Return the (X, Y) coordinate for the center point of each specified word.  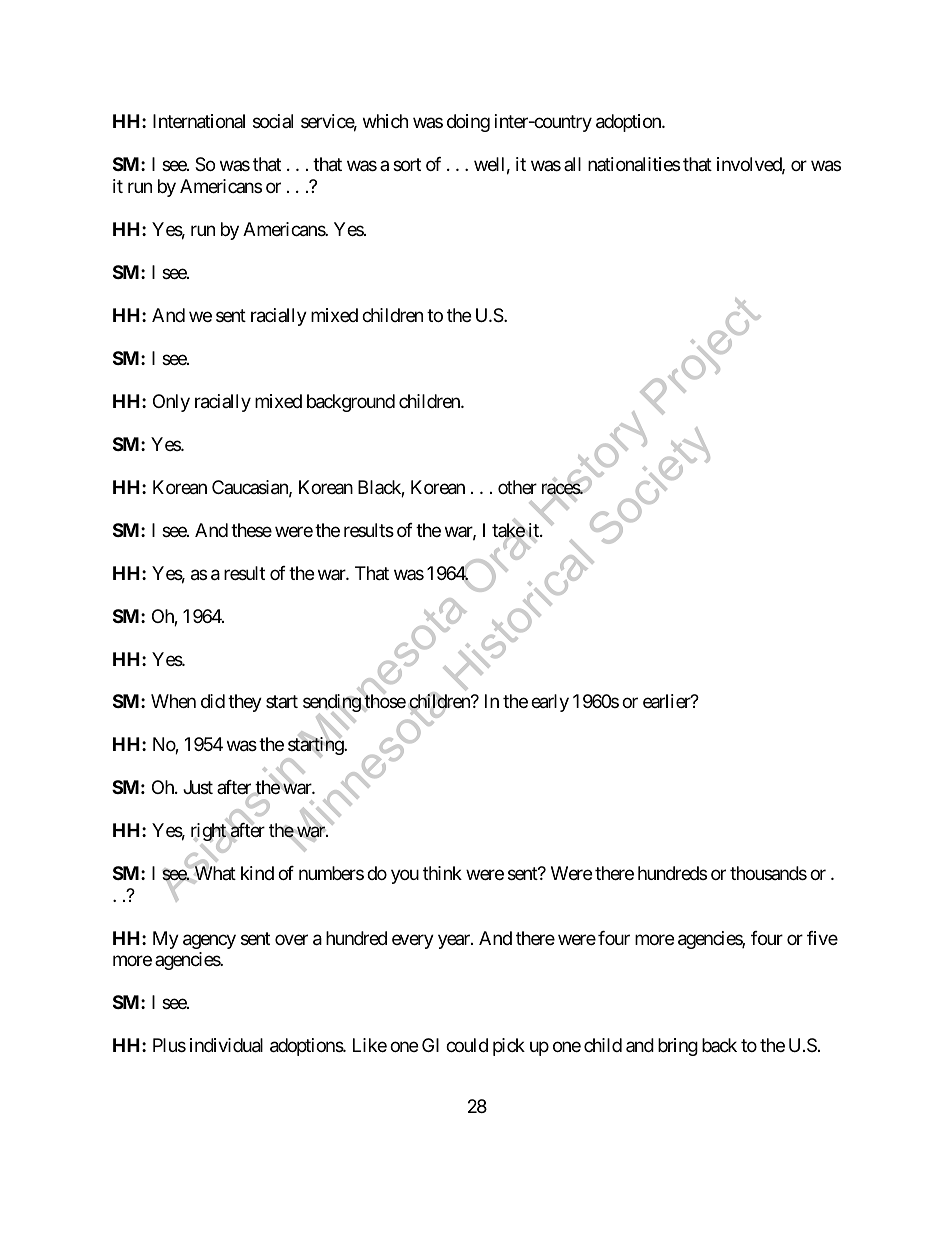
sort (407, 165)
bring (678, 1047)
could (467, 1045)
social (273, 121)
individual (226, 1045)
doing (468, 123)
